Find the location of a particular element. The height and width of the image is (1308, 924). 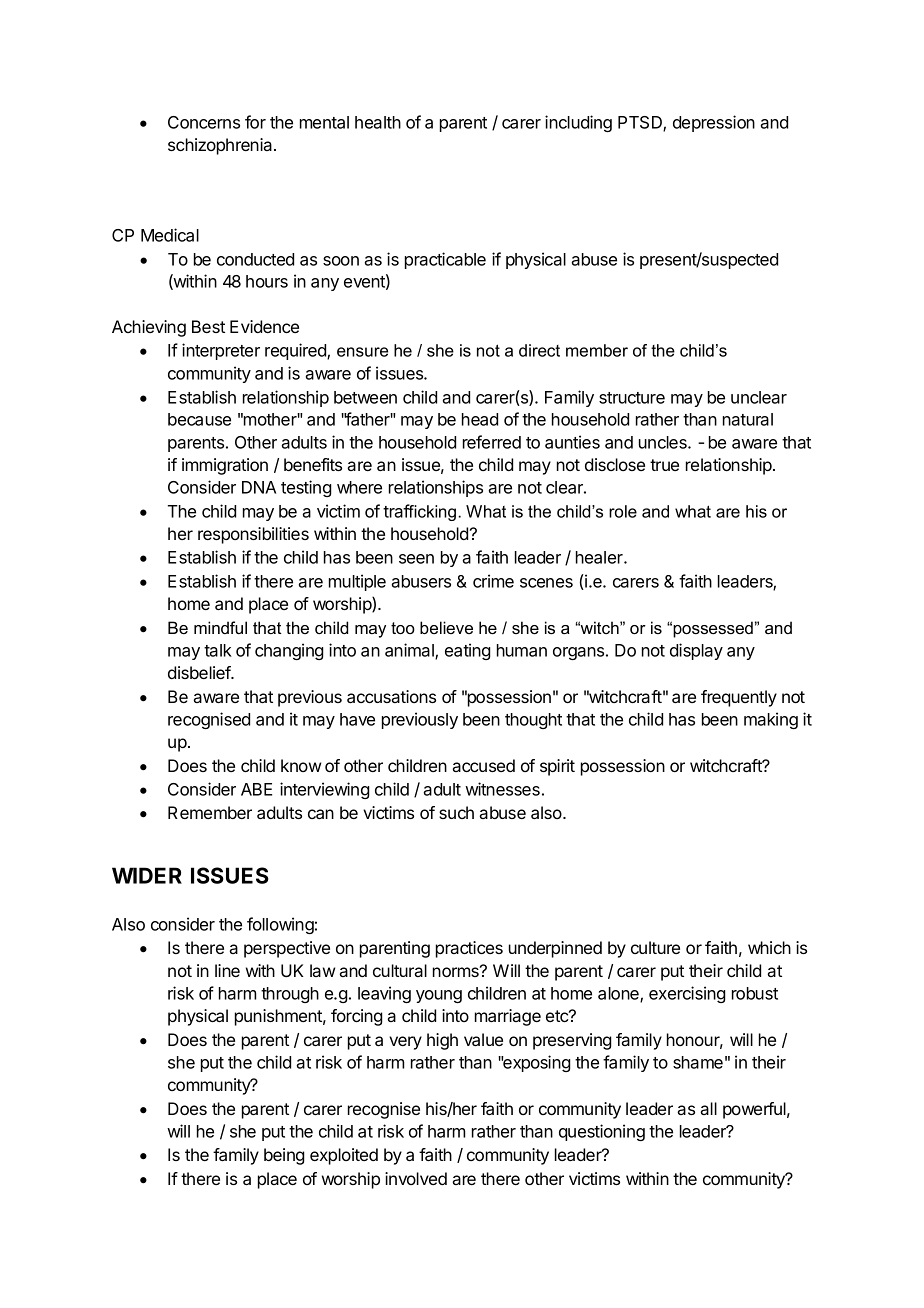

depression is located at coordinates (714, 123).
